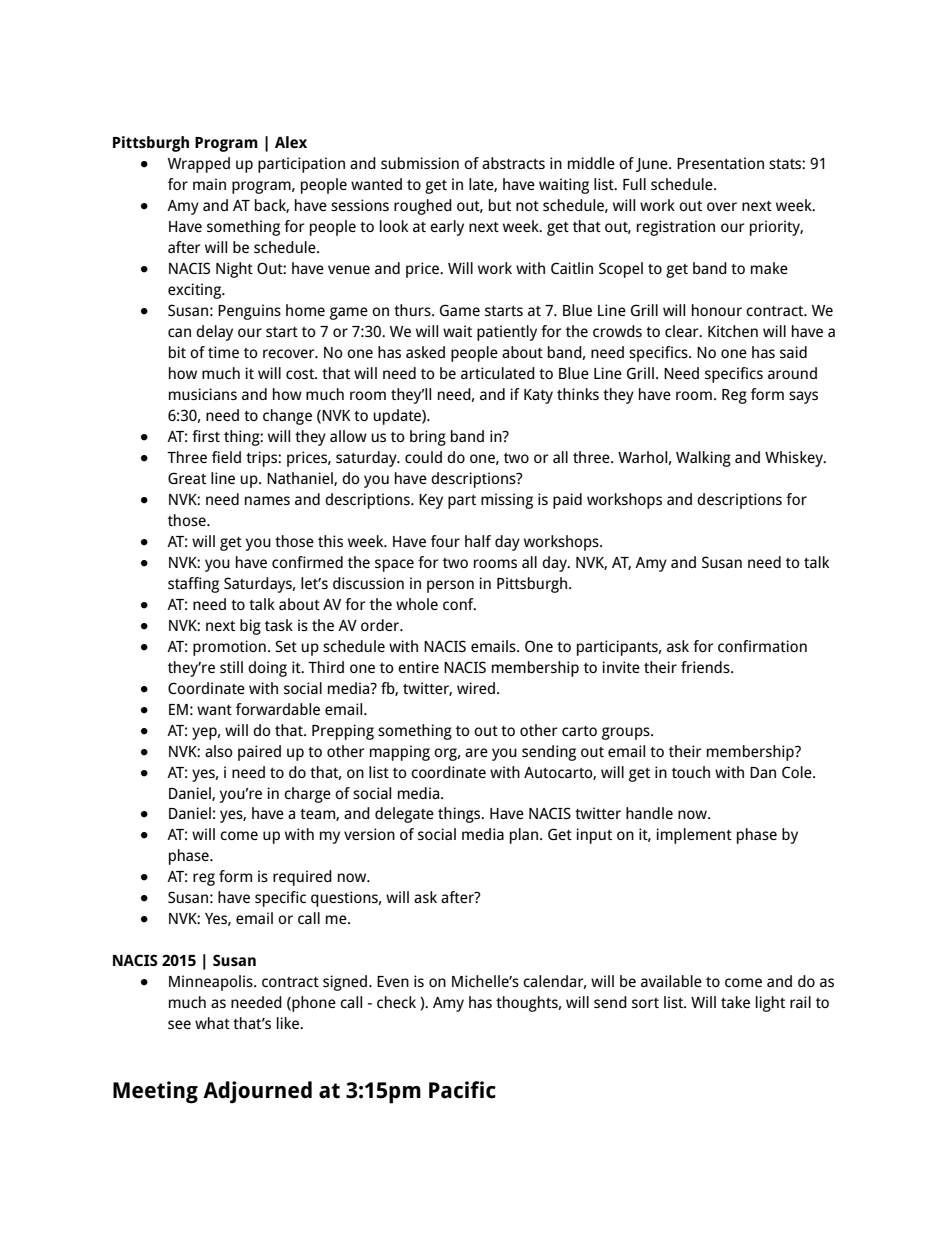  What do you see at coordinates (513, 163) in the image?
I see `abstracts` at bounding box center [513, 163].
